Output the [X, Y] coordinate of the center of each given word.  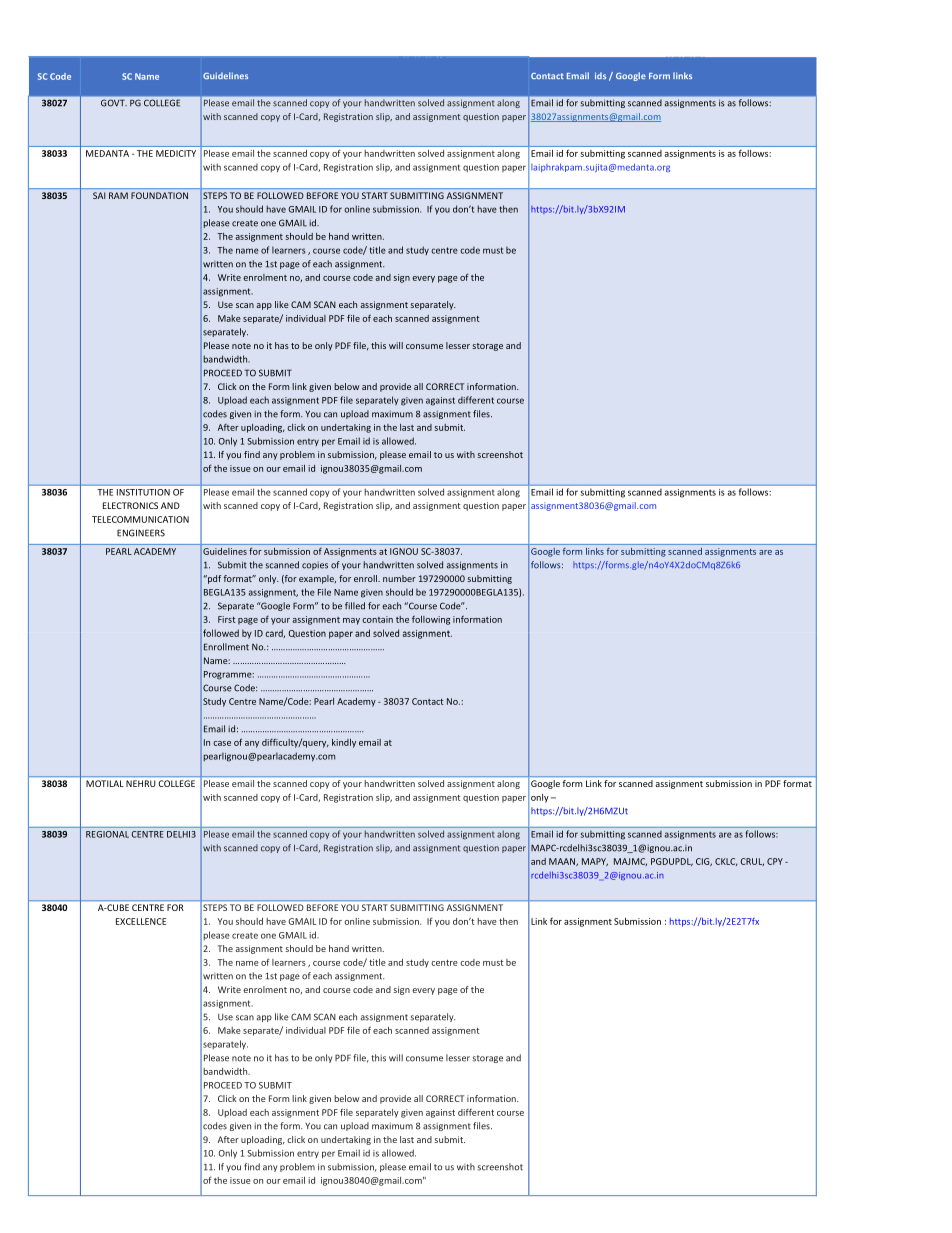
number [399, 578]
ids [600, 75]
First [227, 619]
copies [315, 565]
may [351, 621]
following [431, 620]
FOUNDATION [159, 195]
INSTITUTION [143, 492]
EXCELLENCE [141, 921]
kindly [344, 743]
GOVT [114, 103]
